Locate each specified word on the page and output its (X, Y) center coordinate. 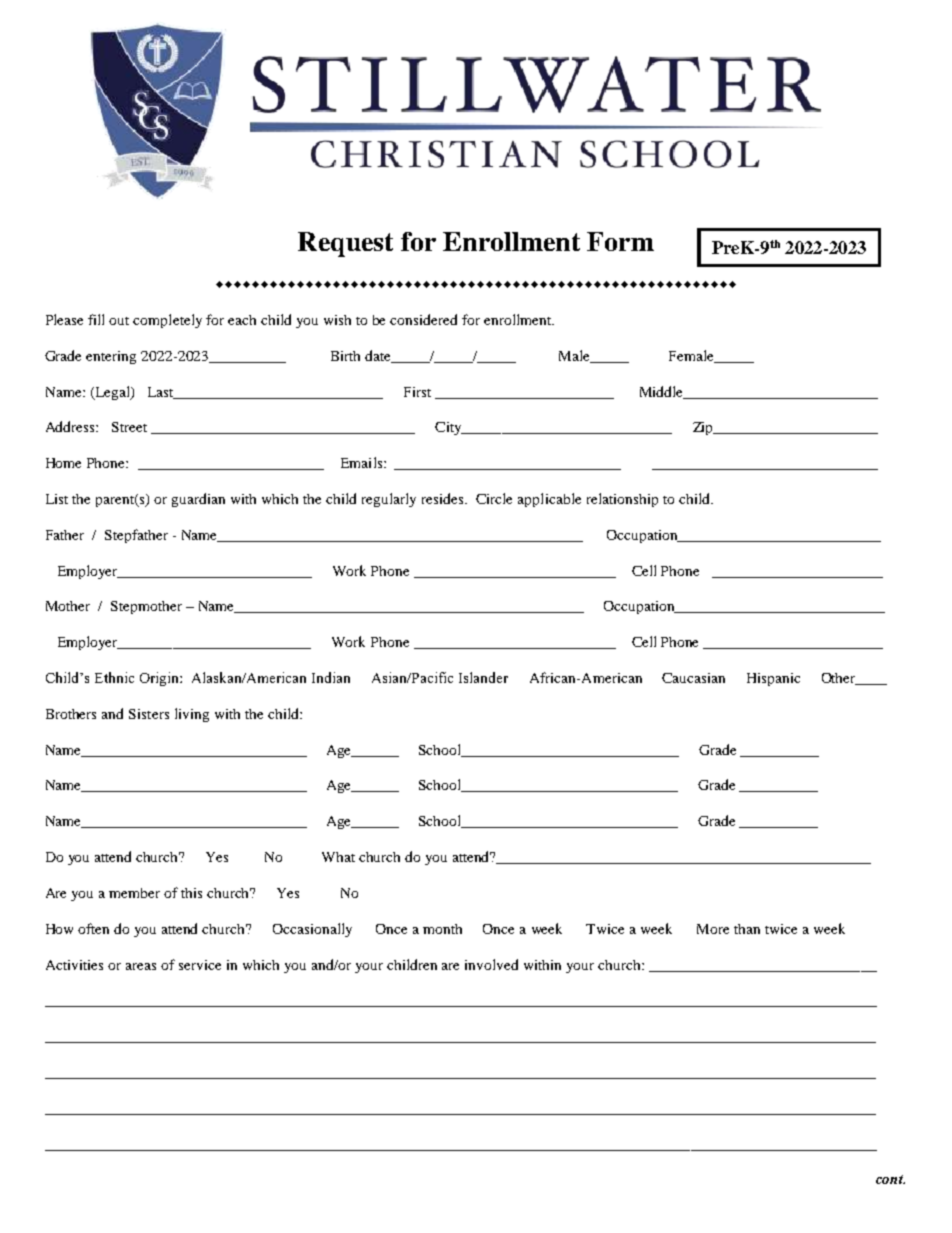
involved (491, 964)
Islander (483, 677)
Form (620, 241)
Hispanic (773, 679)
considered (423, 319)
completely (167, 321)
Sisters (149, 714)
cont (890, 1179)
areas (141, 966)
